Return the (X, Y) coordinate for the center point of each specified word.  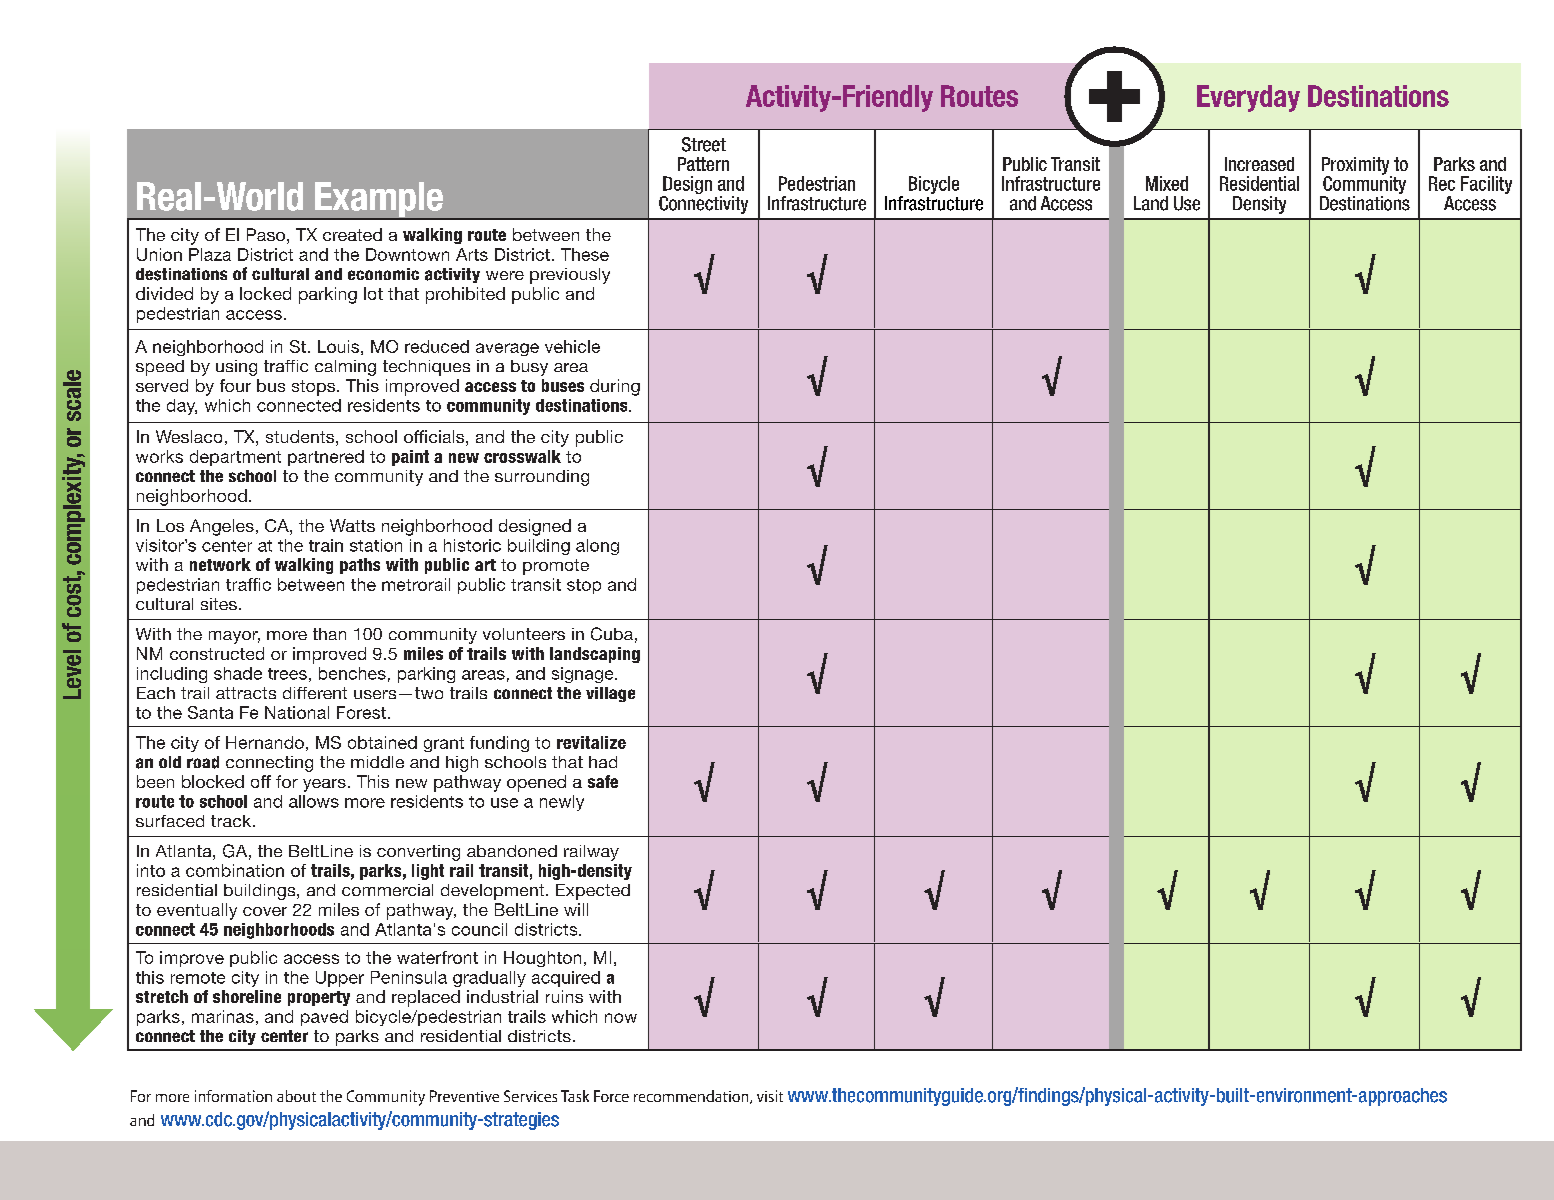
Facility (1486, 185)
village (610, 694)
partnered (326, 458)
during (615, 387)
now (621, 1018)
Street (704, 144)
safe (603, 781)
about (296, 1096)
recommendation (692, 1097)
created (352, 234)
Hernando (265, 742)
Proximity (1357, 167)
